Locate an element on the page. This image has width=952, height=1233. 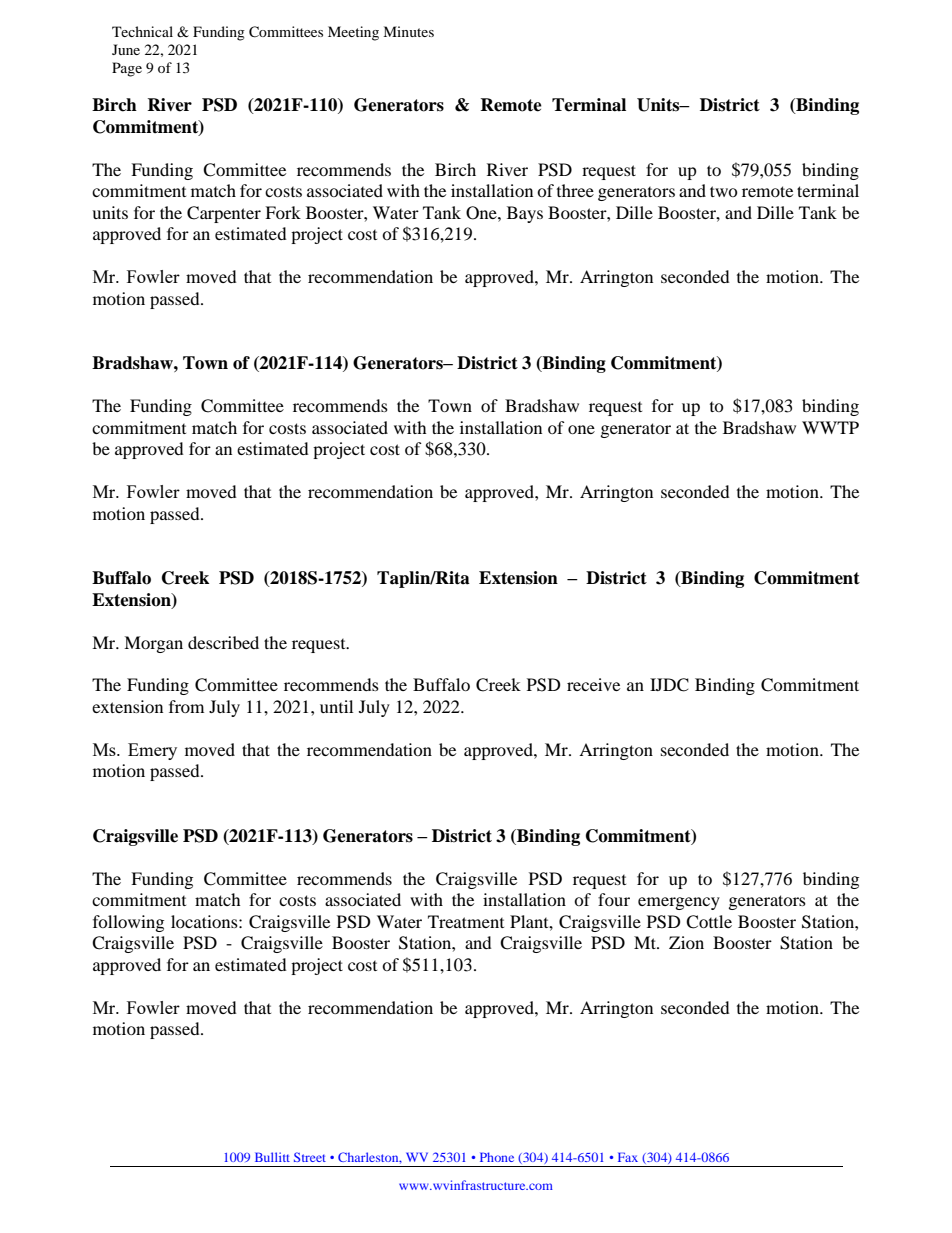
two is located at coordinates (724, 191).
